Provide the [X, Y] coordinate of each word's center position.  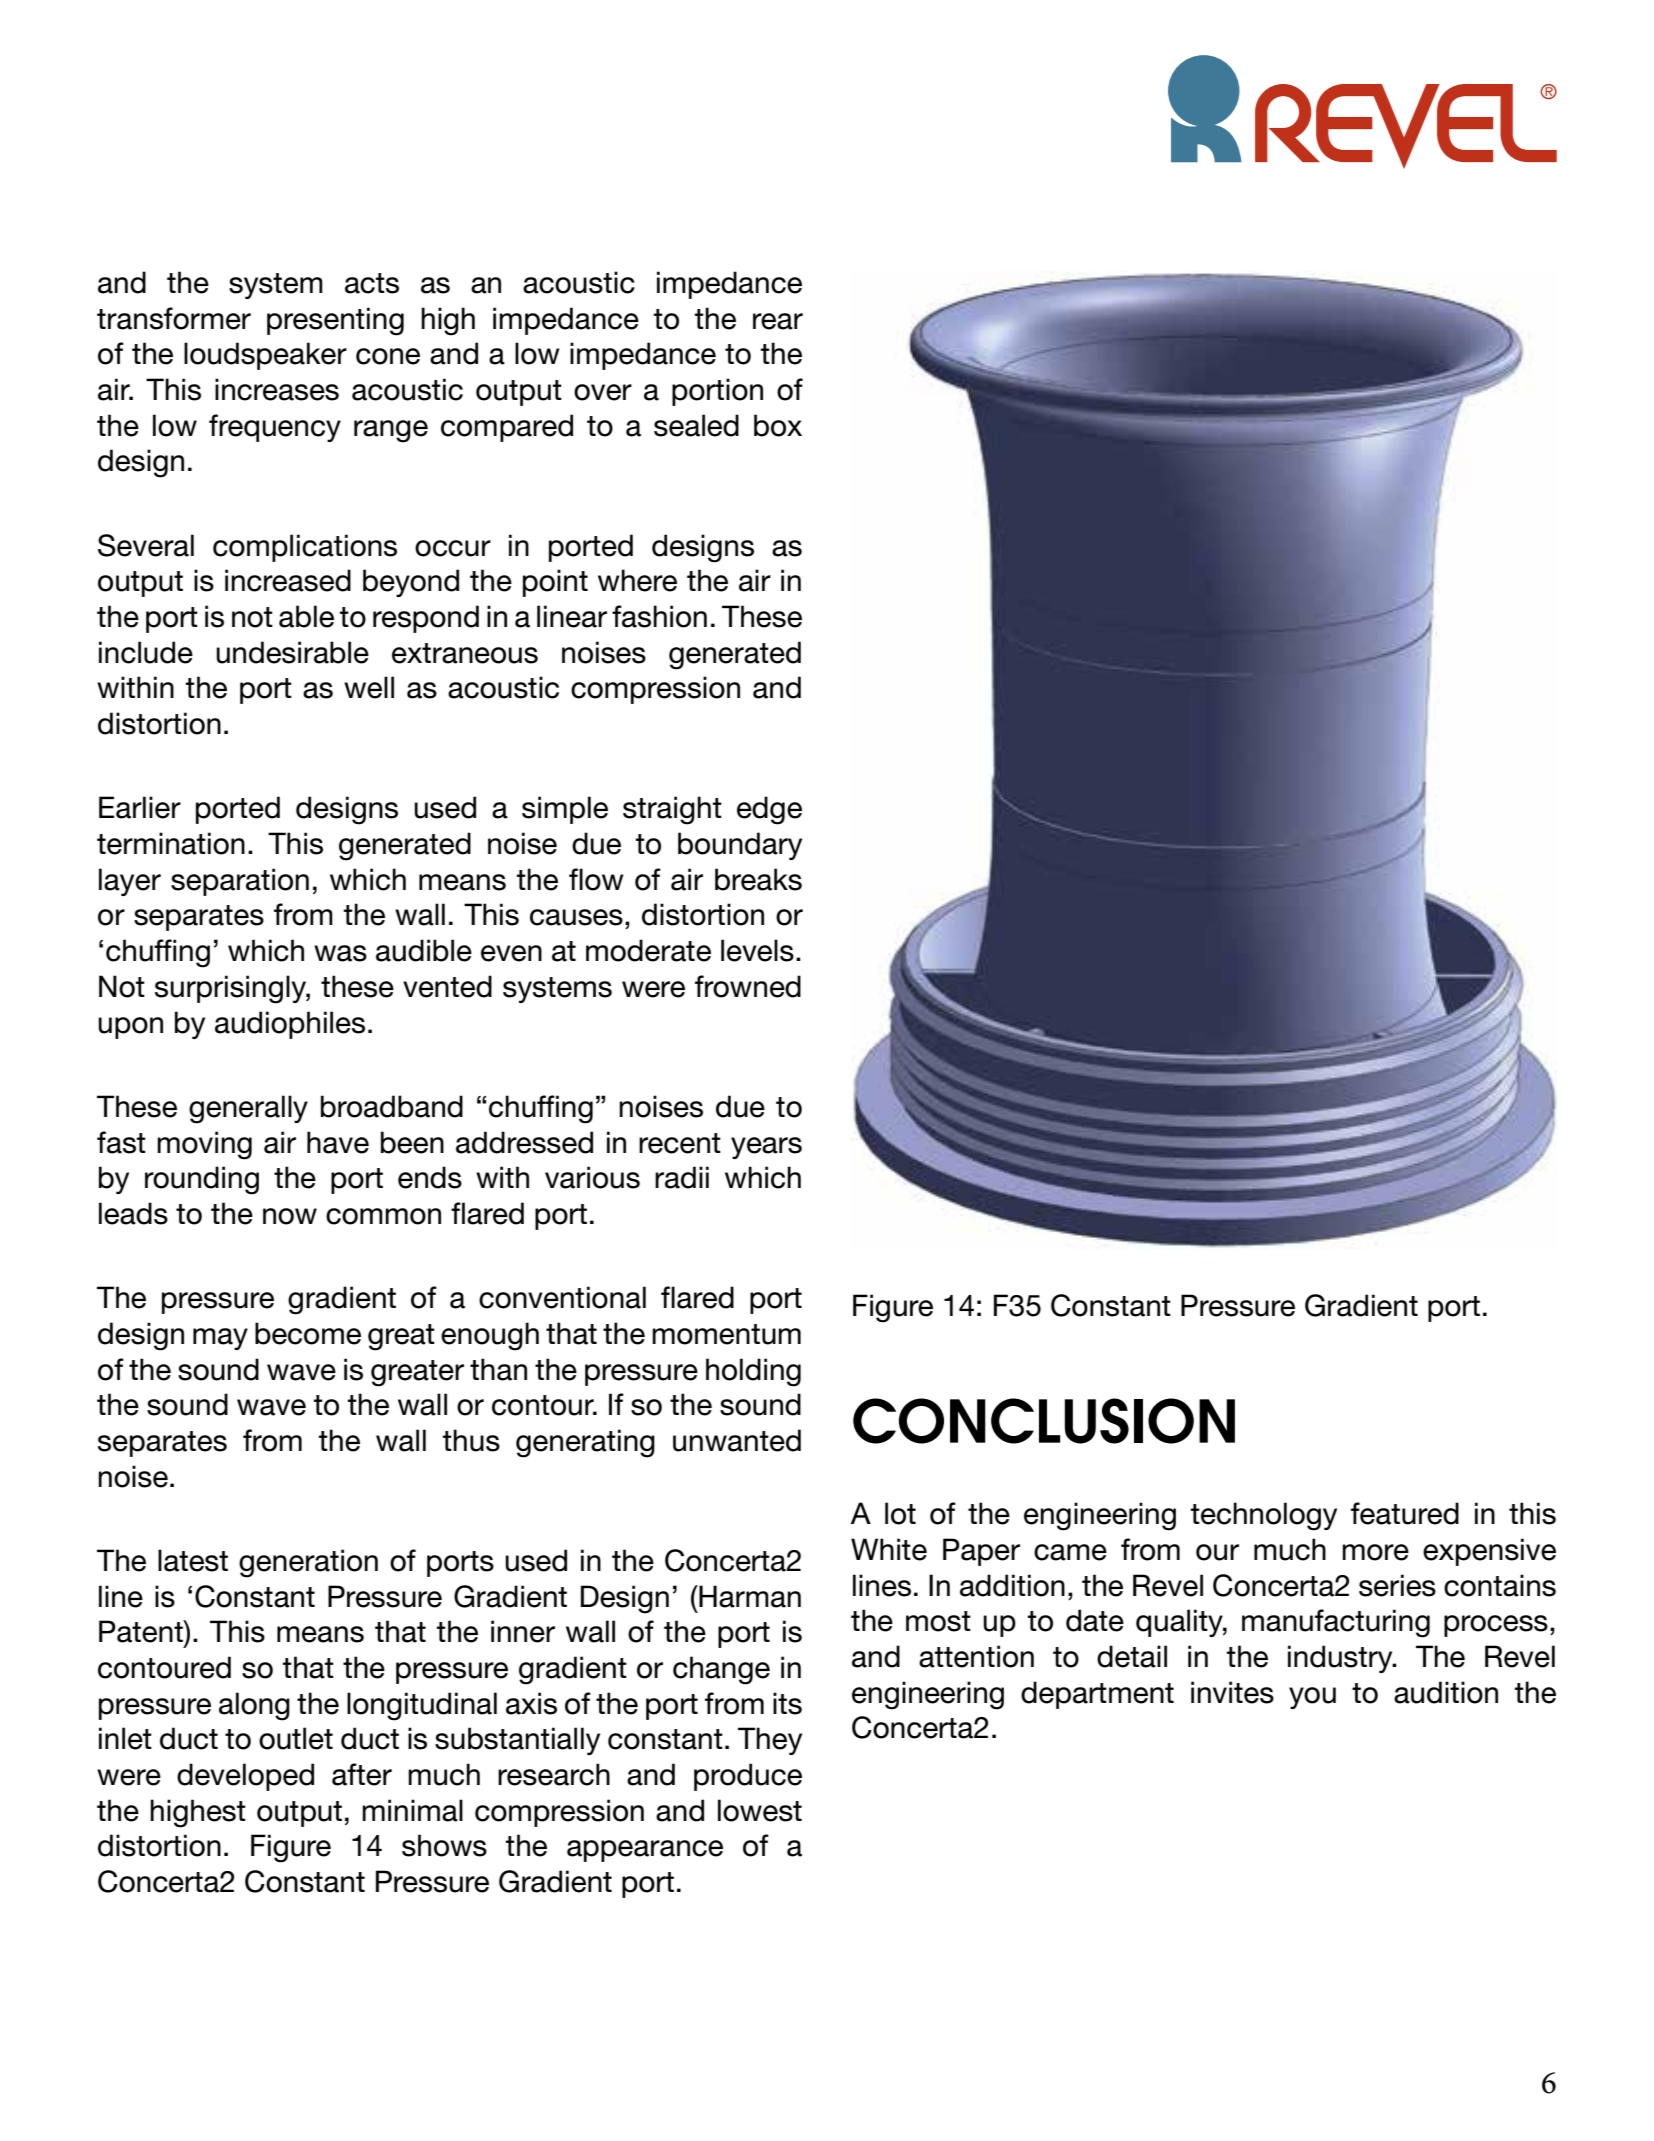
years [766, 1148]
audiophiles [290, 1025]
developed [245, 1777]
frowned [748, 986]
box [778, 425]
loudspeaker [265, 356]
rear [778, 321]
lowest [760, 1810]
